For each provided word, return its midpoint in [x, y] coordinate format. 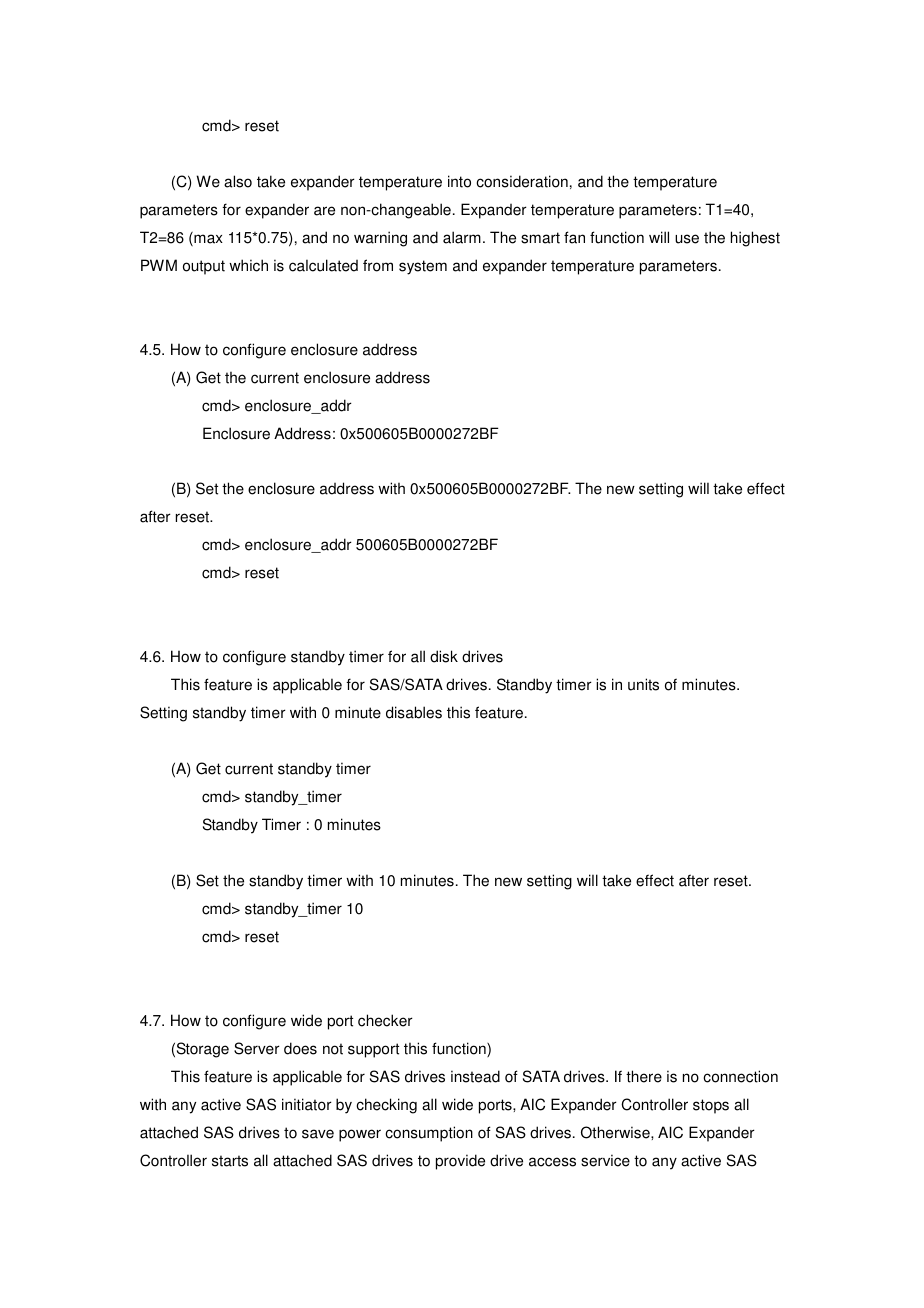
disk [444, 656]
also [238, 181]
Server [257, 1048]
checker [385, 1020]
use [687, 239]
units [643, 684]
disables [414, 712]
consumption [429, 1134]
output [204, 267]
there [644, 1076]
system [423, 267]
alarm [462, 237]
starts [230, 1161]
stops [711, 1106]
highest [755, 239]
